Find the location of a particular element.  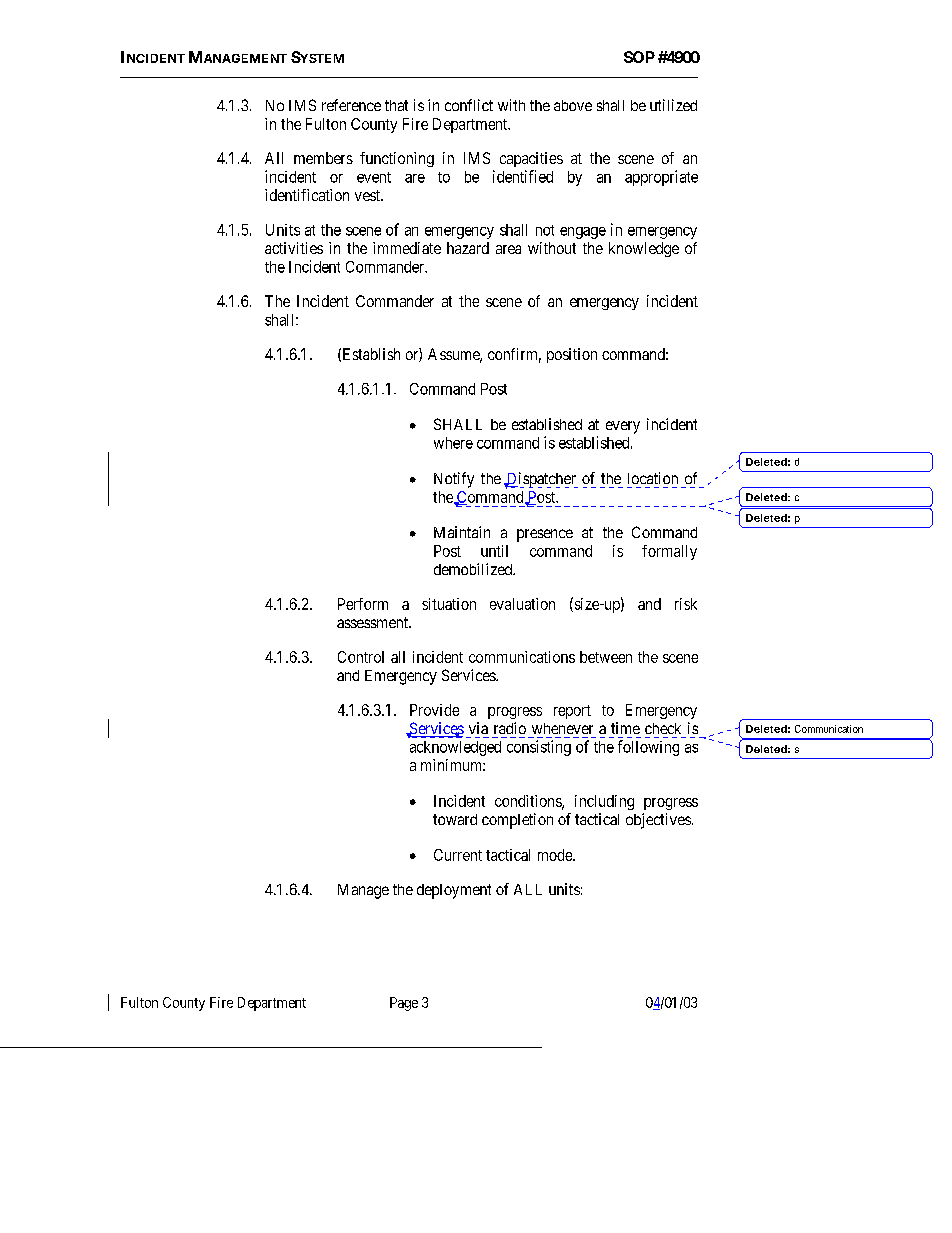

SOP is located at coordinates (639, 57).
